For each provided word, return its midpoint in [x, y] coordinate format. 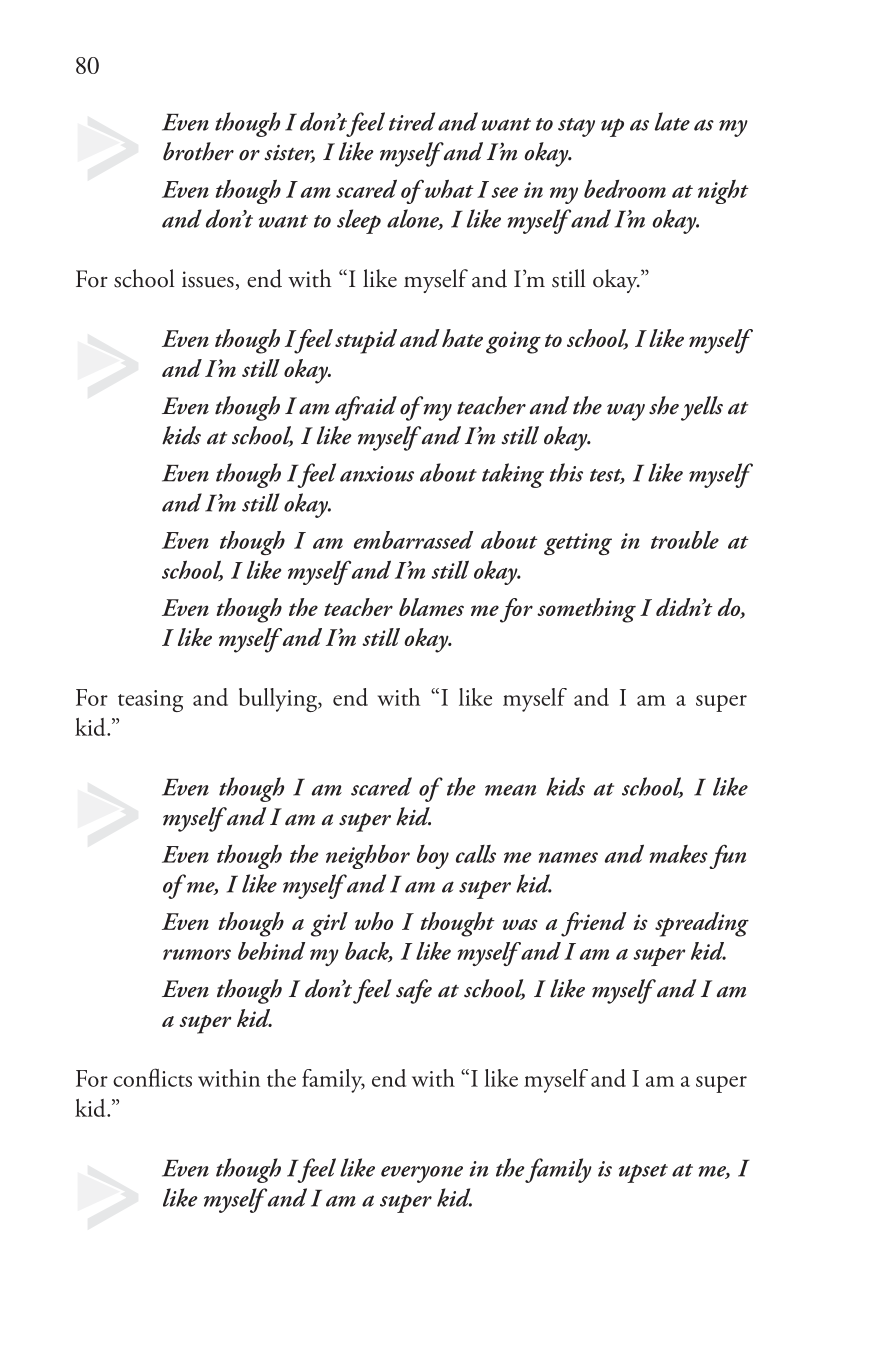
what [448, 188]
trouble [685, 540]
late [672, 121]
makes [679, 854]
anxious [377, 474]
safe [414, 991]
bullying [279, 700]
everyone [422, 1174]
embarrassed [413, 540]
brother [198, 151]
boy [433, 857]
